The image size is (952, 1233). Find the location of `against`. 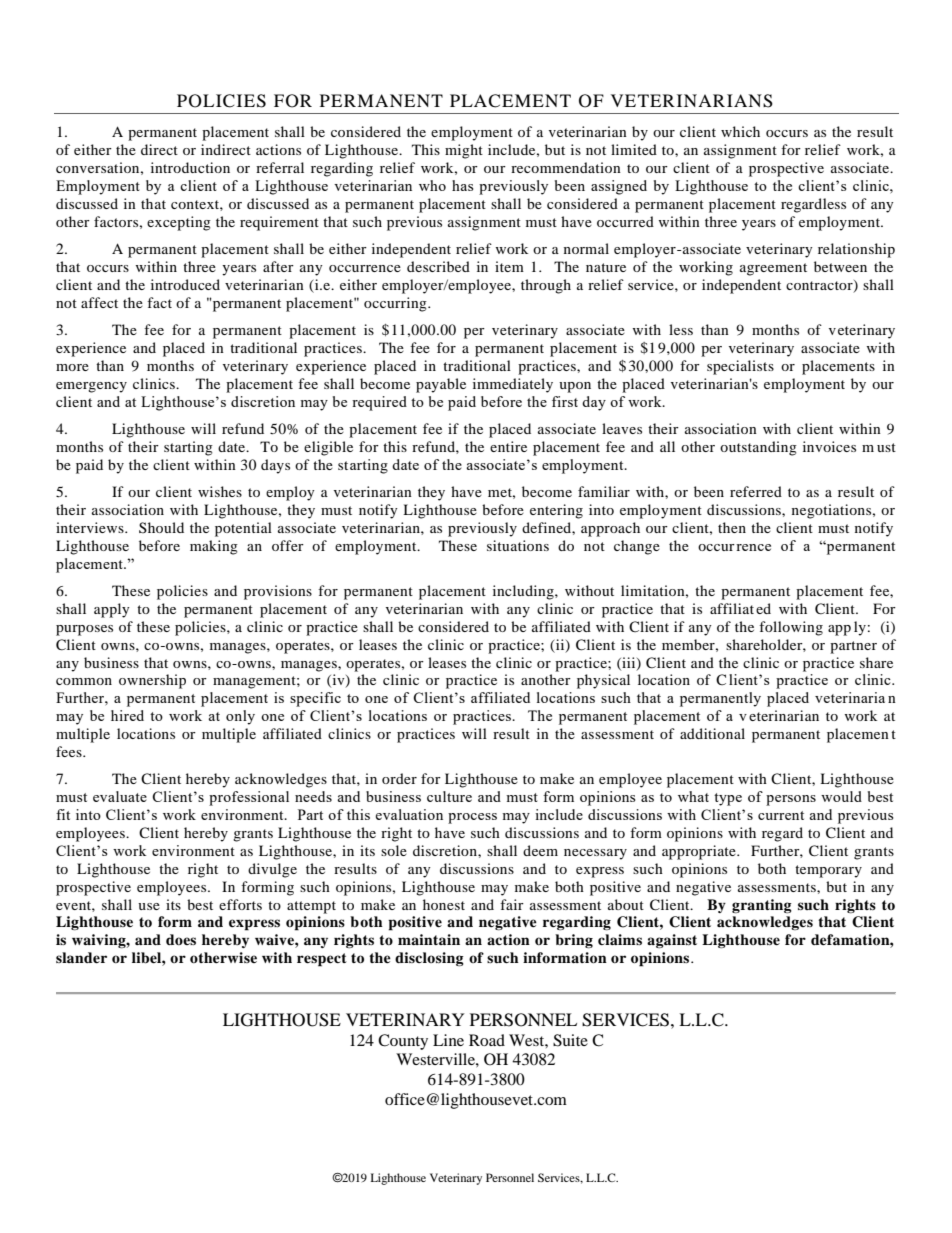

against is located at coordinates (672, 941).
